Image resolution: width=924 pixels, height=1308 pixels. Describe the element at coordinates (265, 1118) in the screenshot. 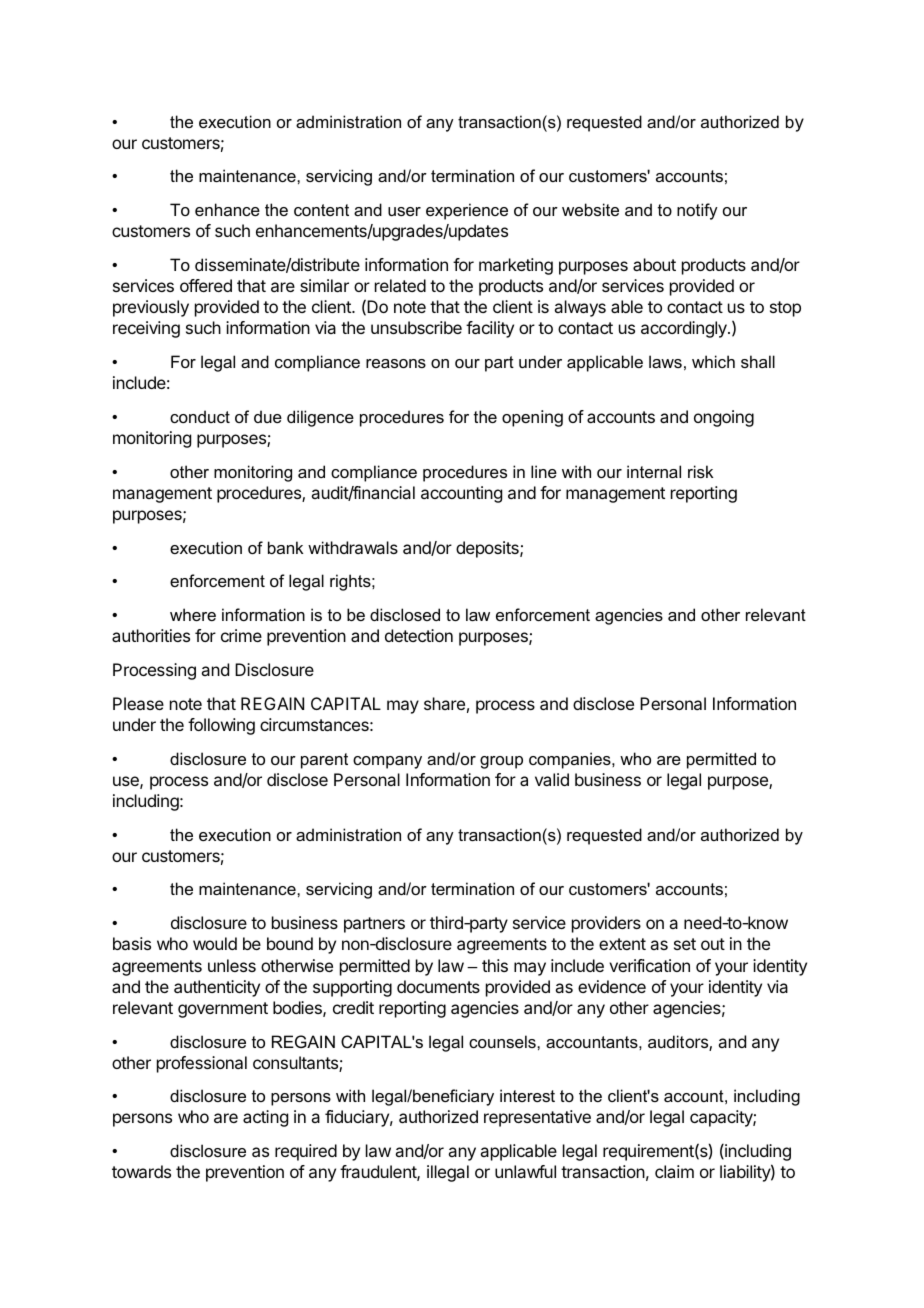

I see `acting` at that location.
